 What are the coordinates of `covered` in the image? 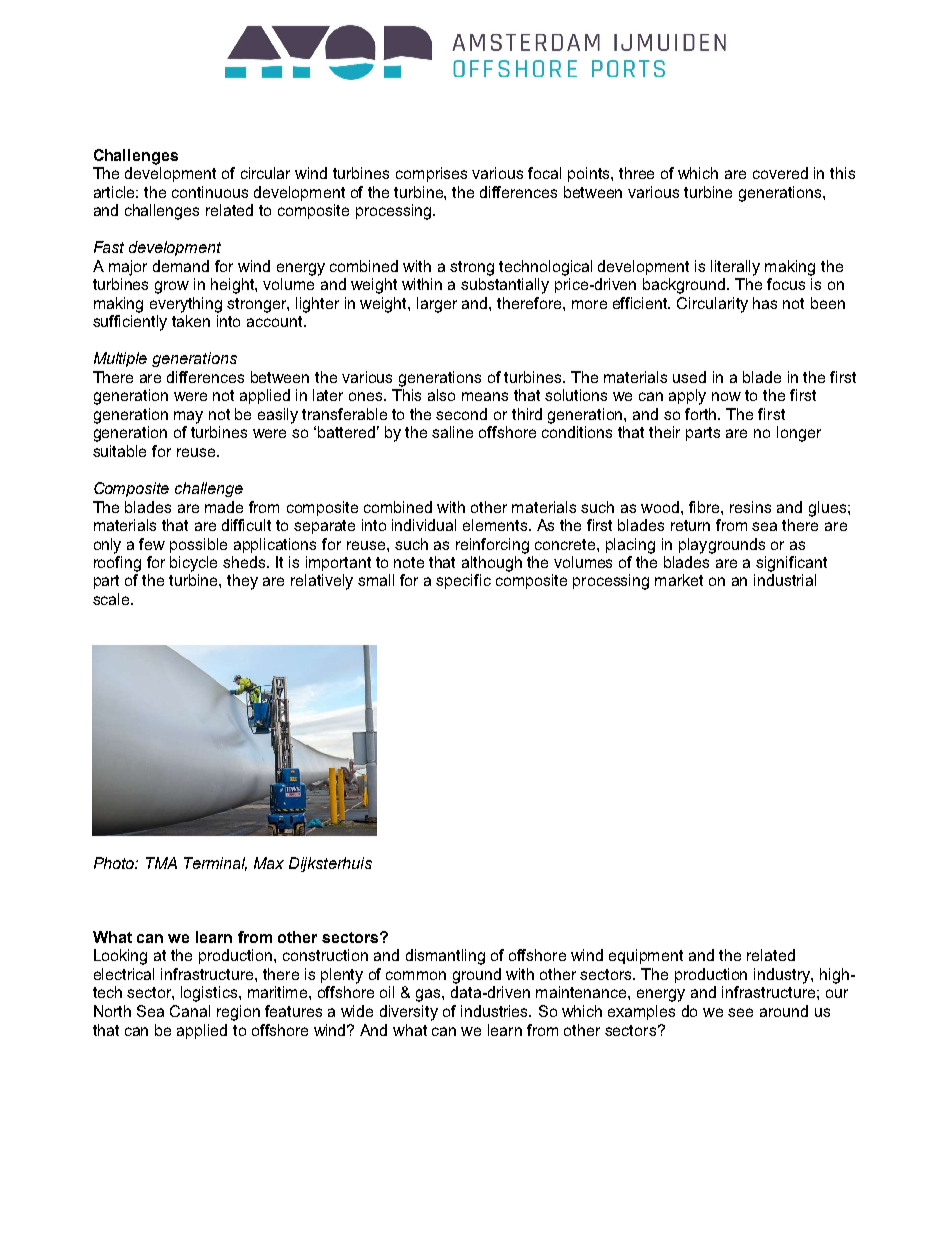 It's located at (780, 173).
